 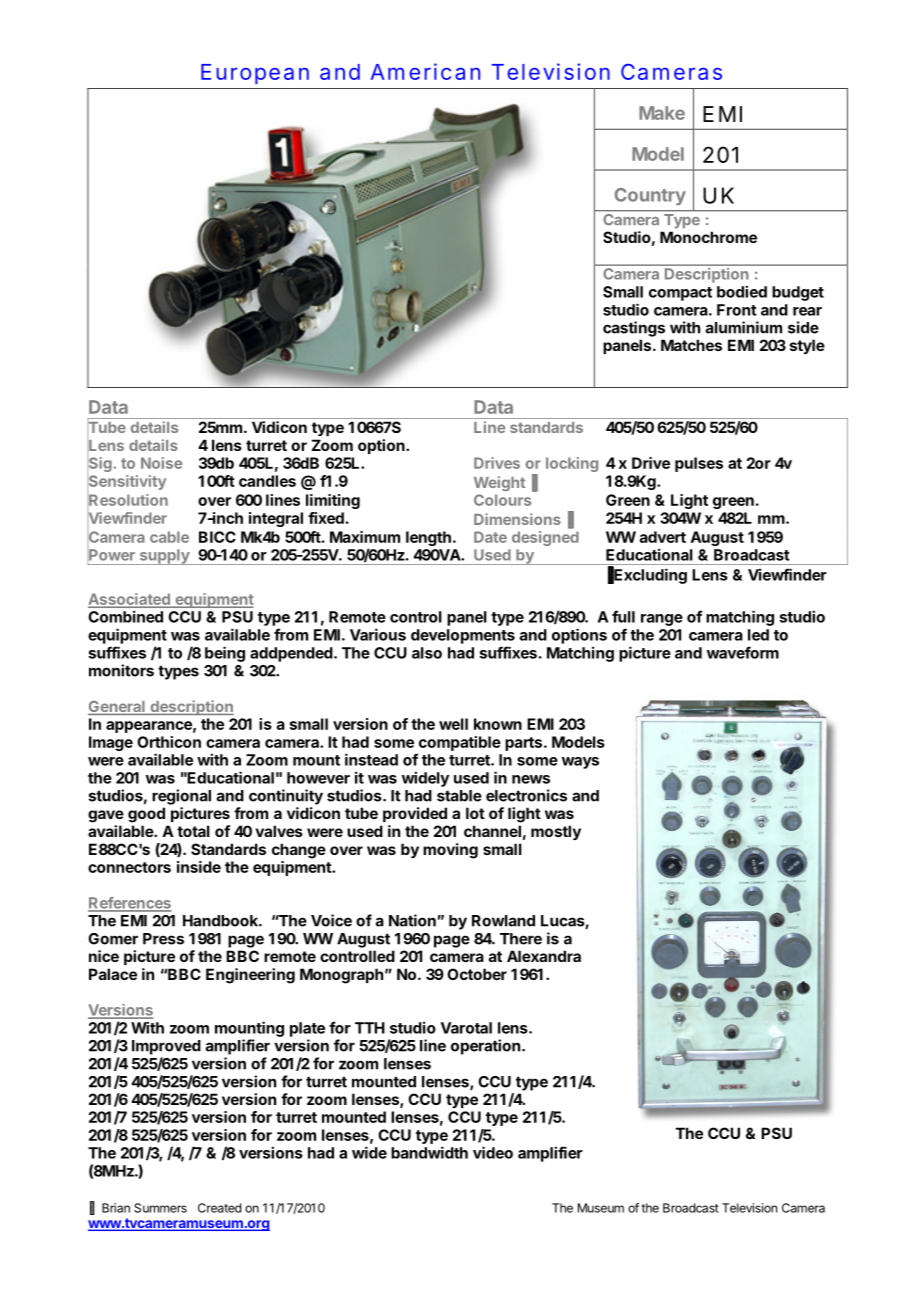 I want to click on Matches, so click(x=691, y=345).
